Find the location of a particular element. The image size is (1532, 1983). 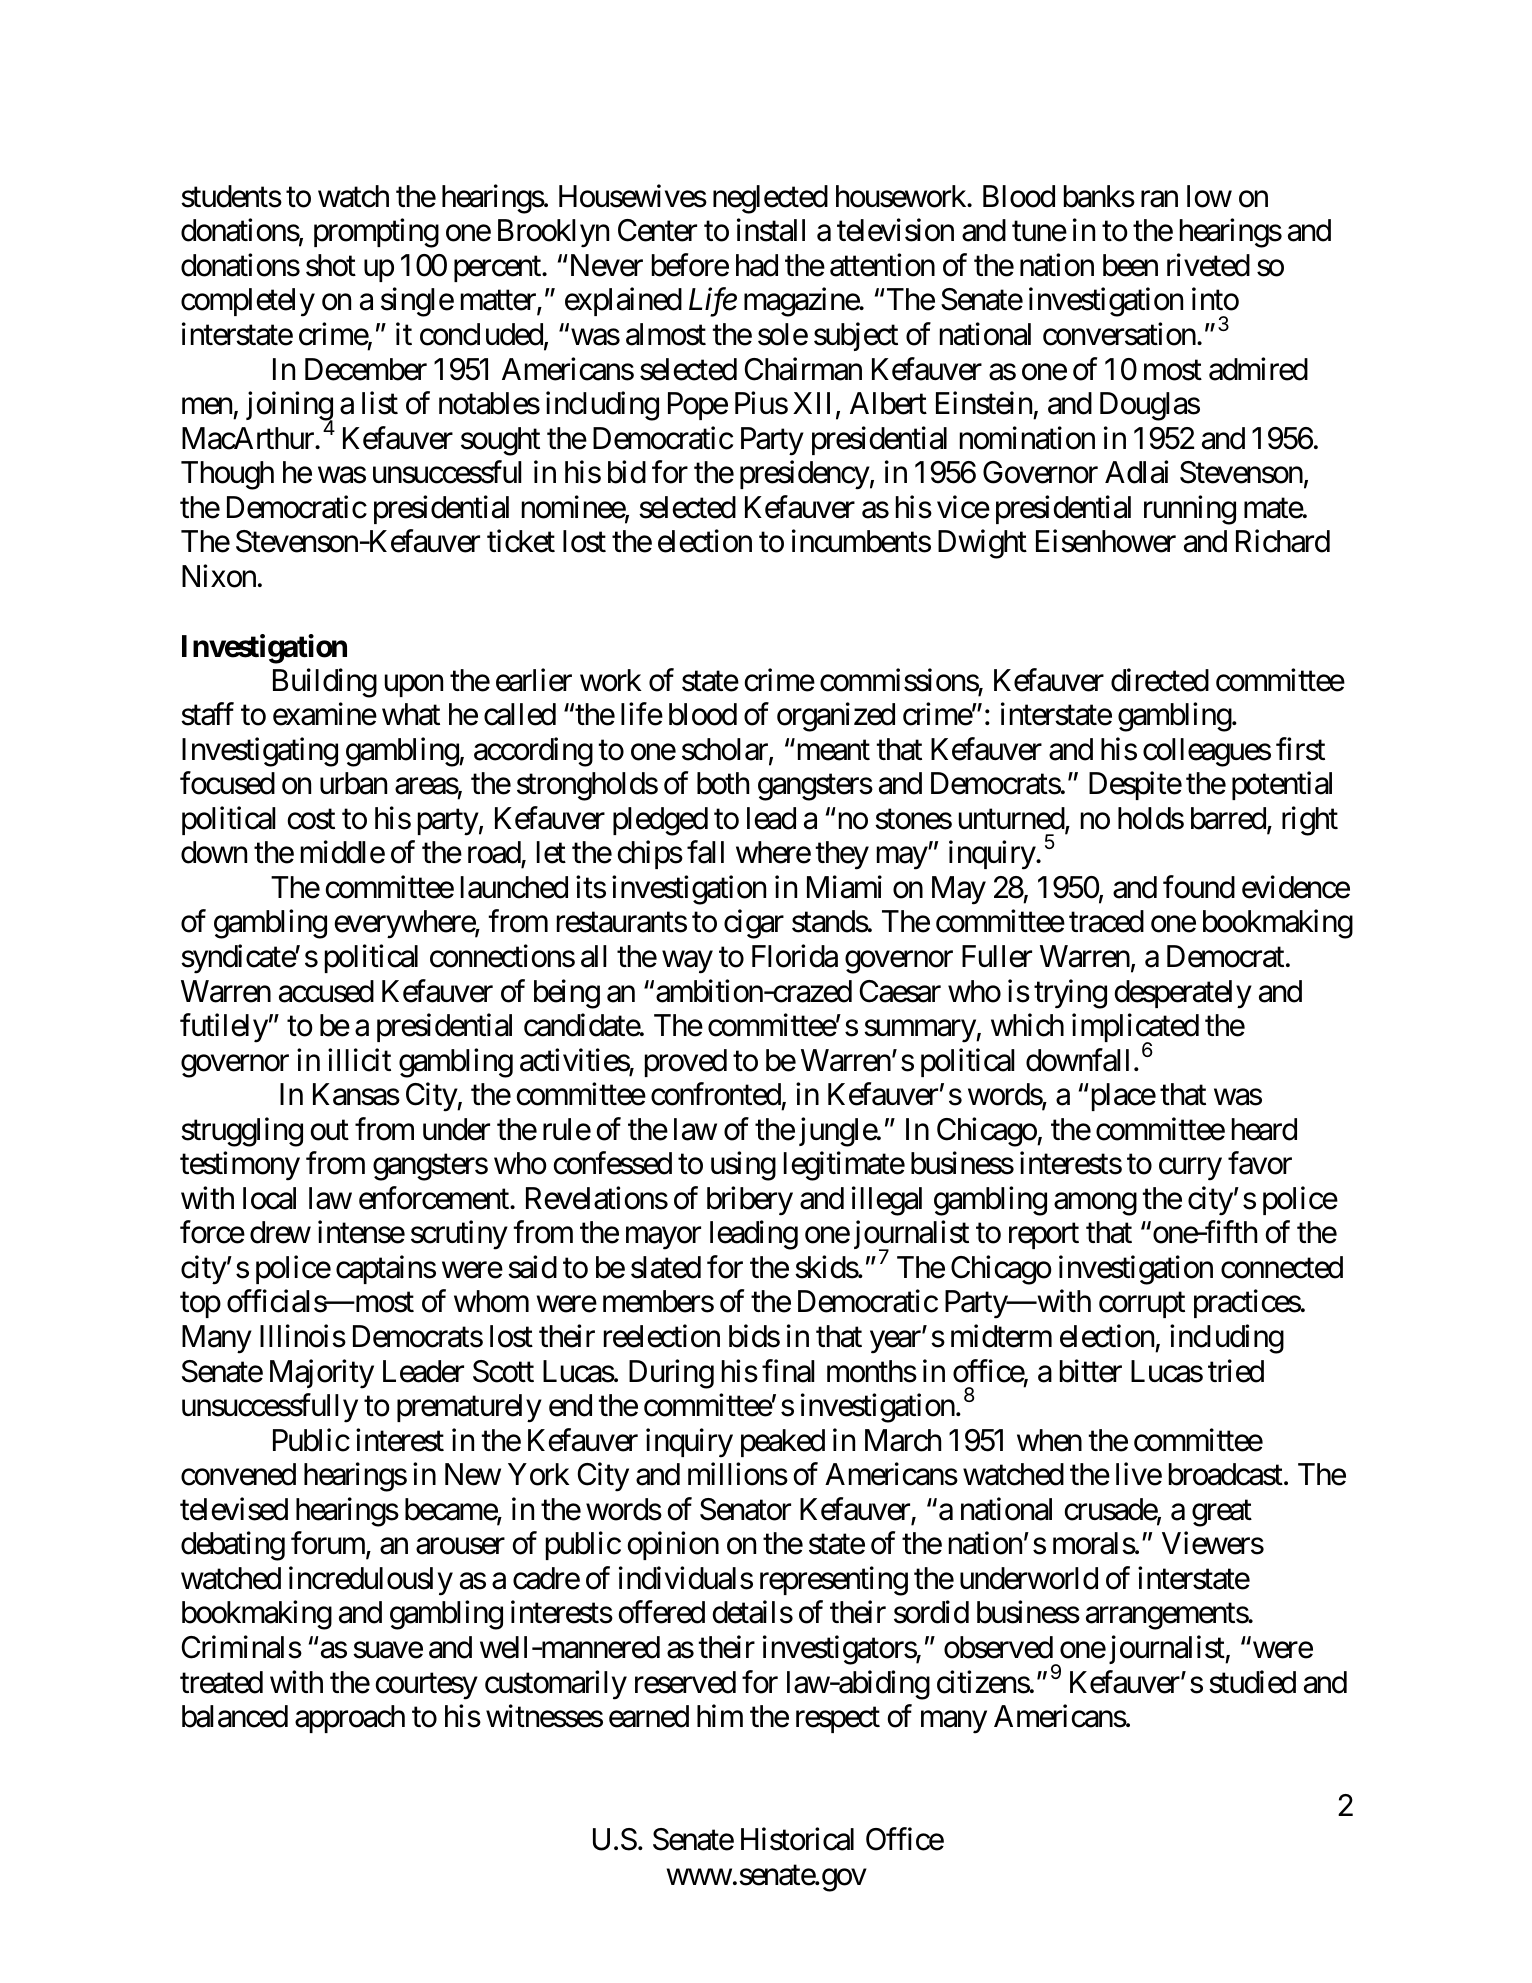

install is located at coordinates (771, 230).
